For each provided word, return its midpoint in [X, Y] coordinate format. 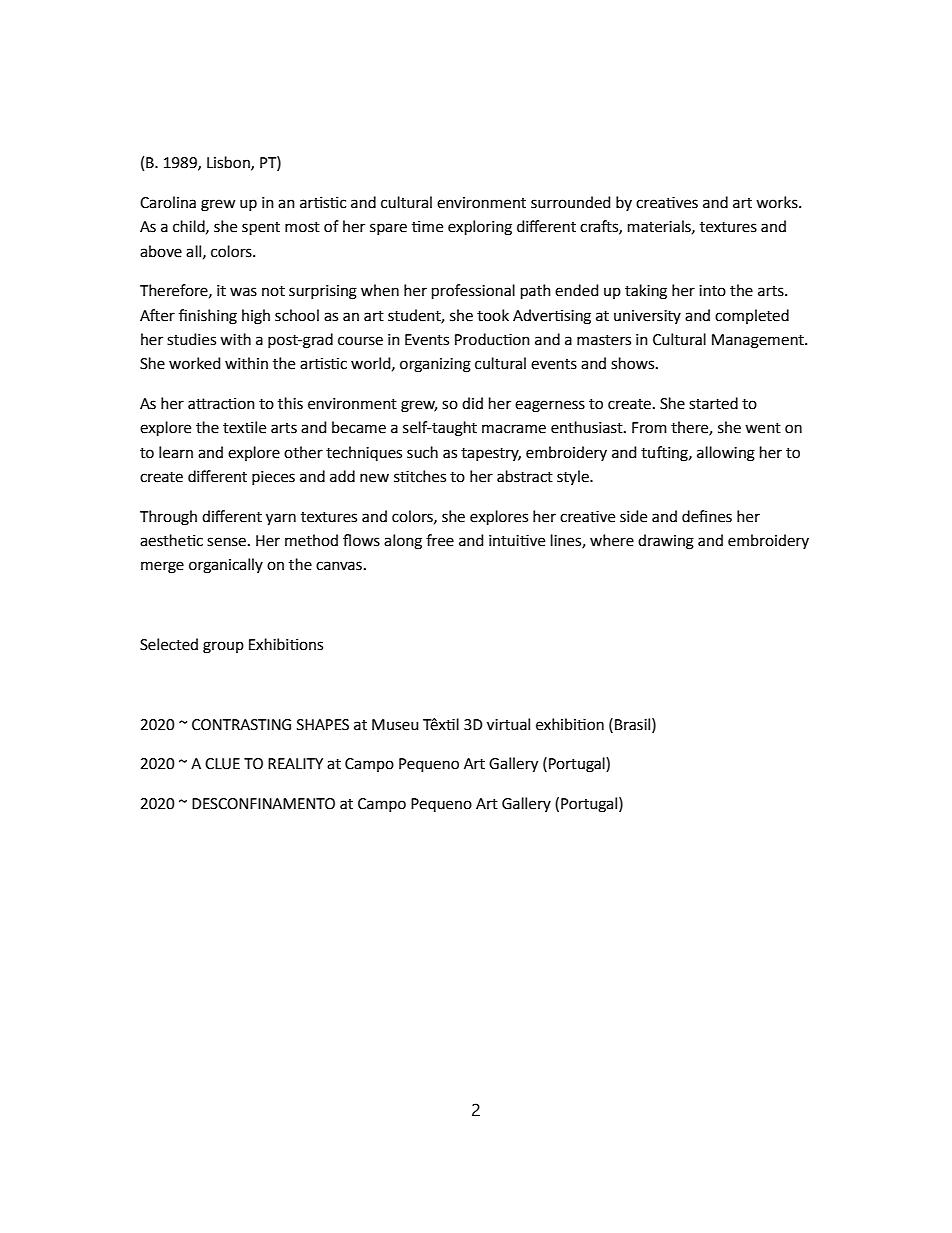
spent [261, 228]
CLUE [222, 764]
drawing [666, 542]
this [290, 403]
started [713, 403]
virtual [508, 724]
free [440, 540]
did [472, 403]
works [778, 202]
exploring [480, 228]
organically [226, 566]
